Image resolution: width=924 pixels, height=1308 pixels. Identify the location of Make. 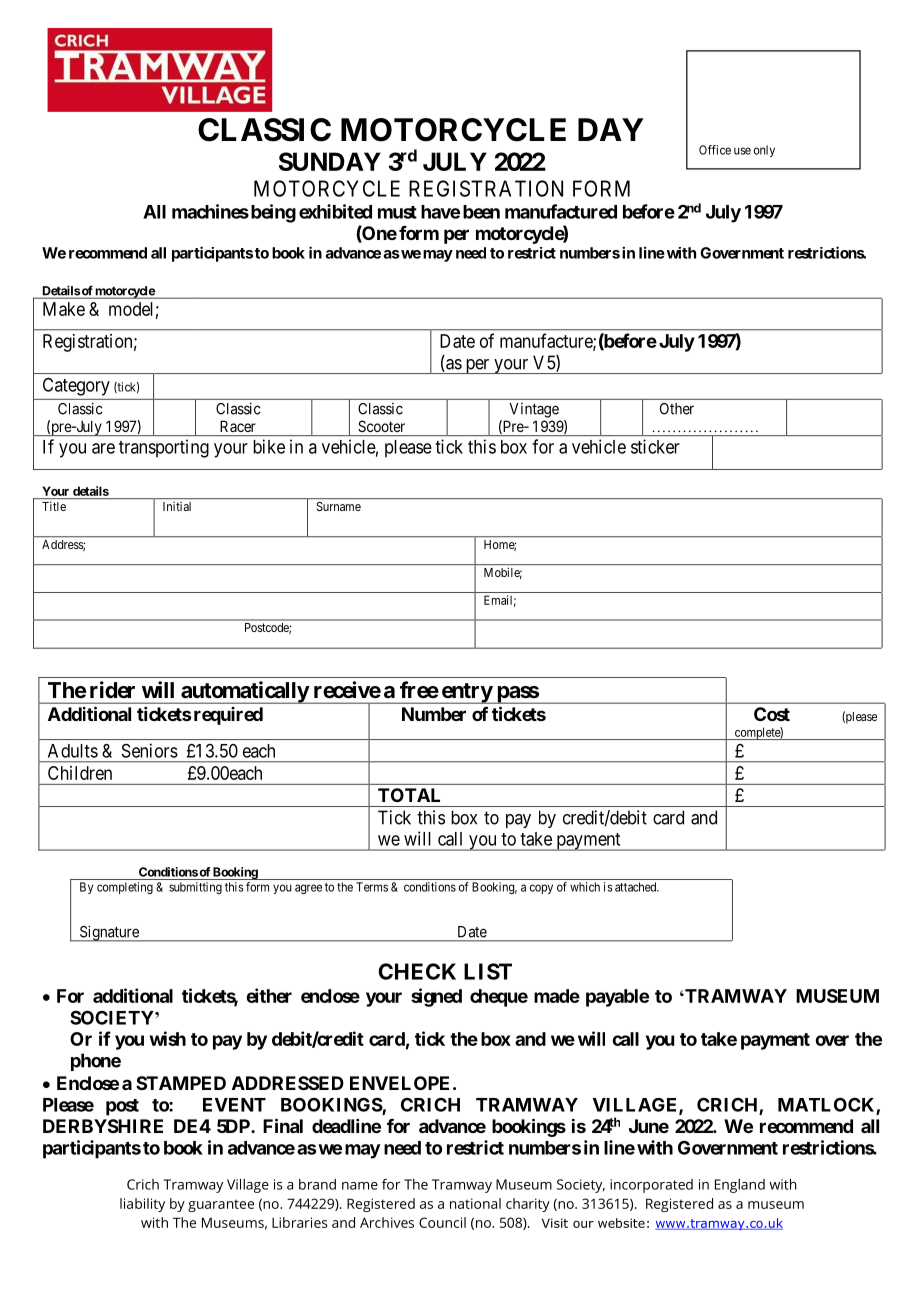
(64, 309).
